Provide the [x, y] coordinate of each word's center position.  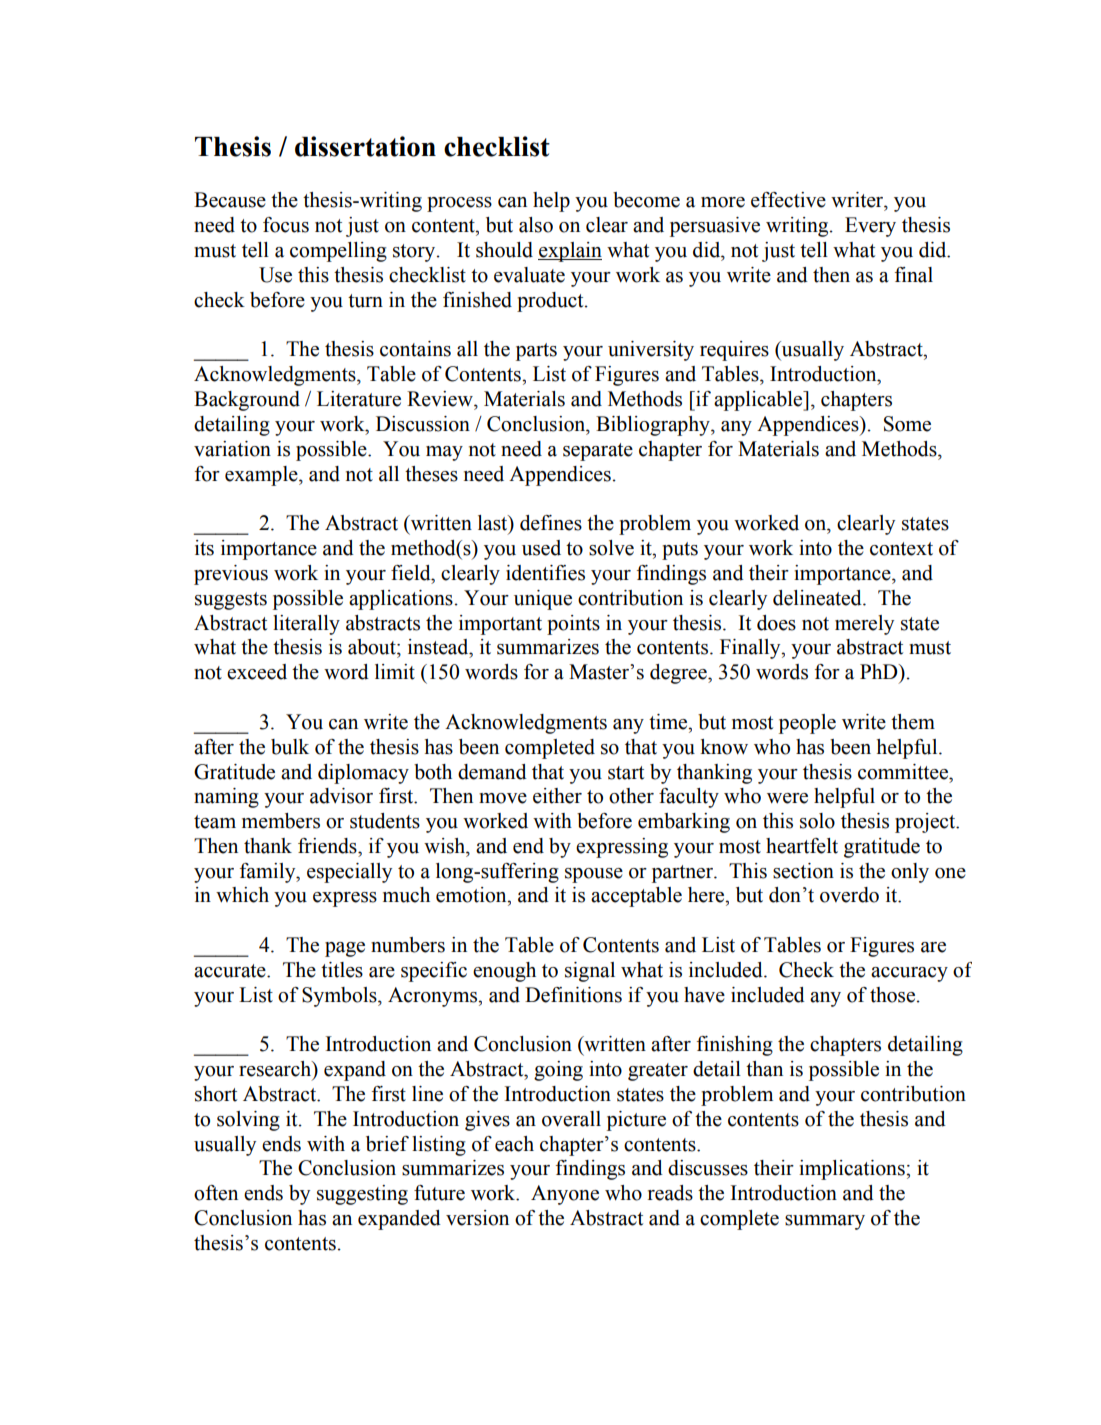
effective [788, 200]
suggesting [362, 1195]
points [573, 625]
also [536, 225]
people [807, 724]
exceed [257, 672]
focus [286, 225]
